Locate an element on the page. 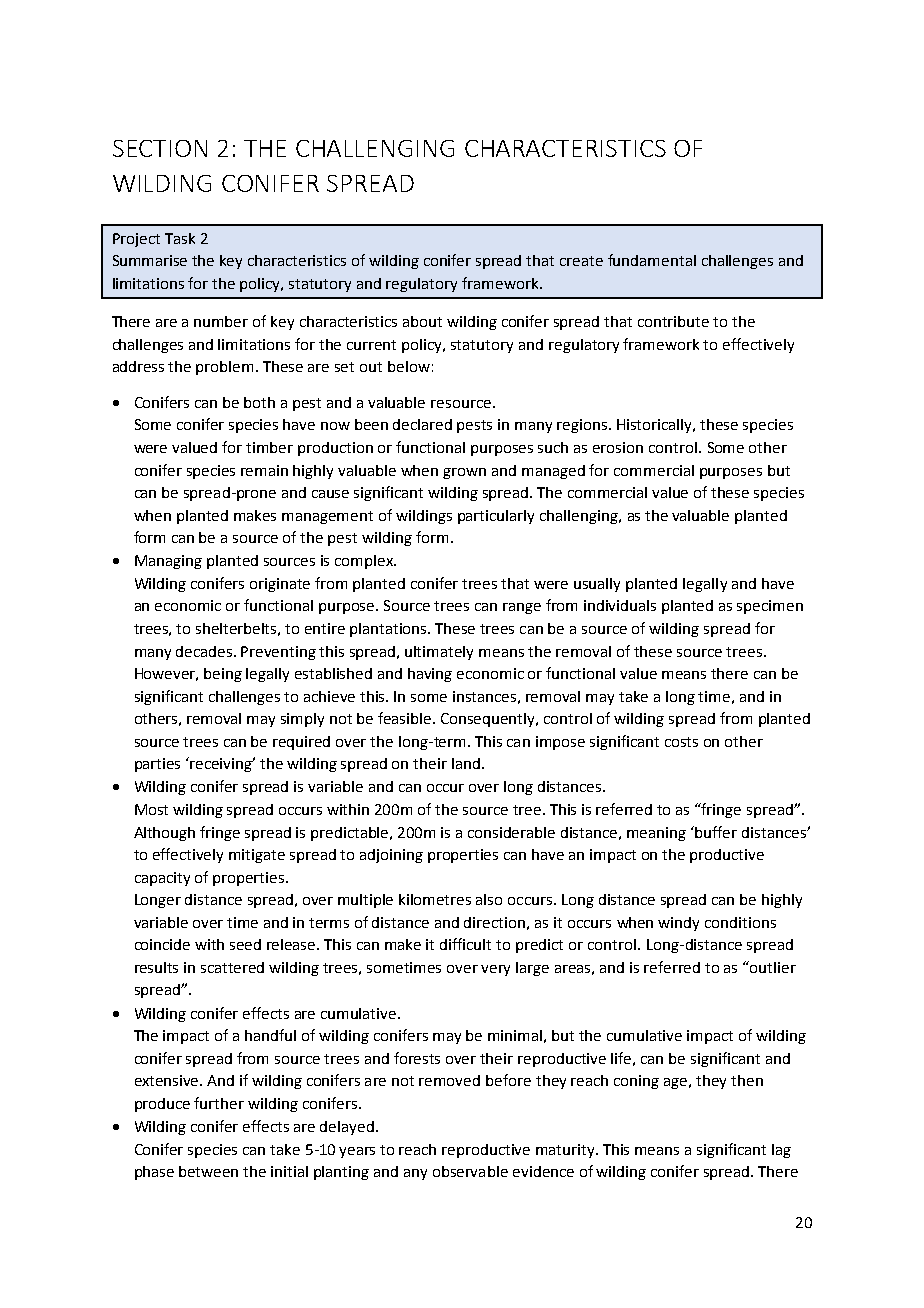 The image size is (924, 1308). specimen is located at coordinates (770, 607).
